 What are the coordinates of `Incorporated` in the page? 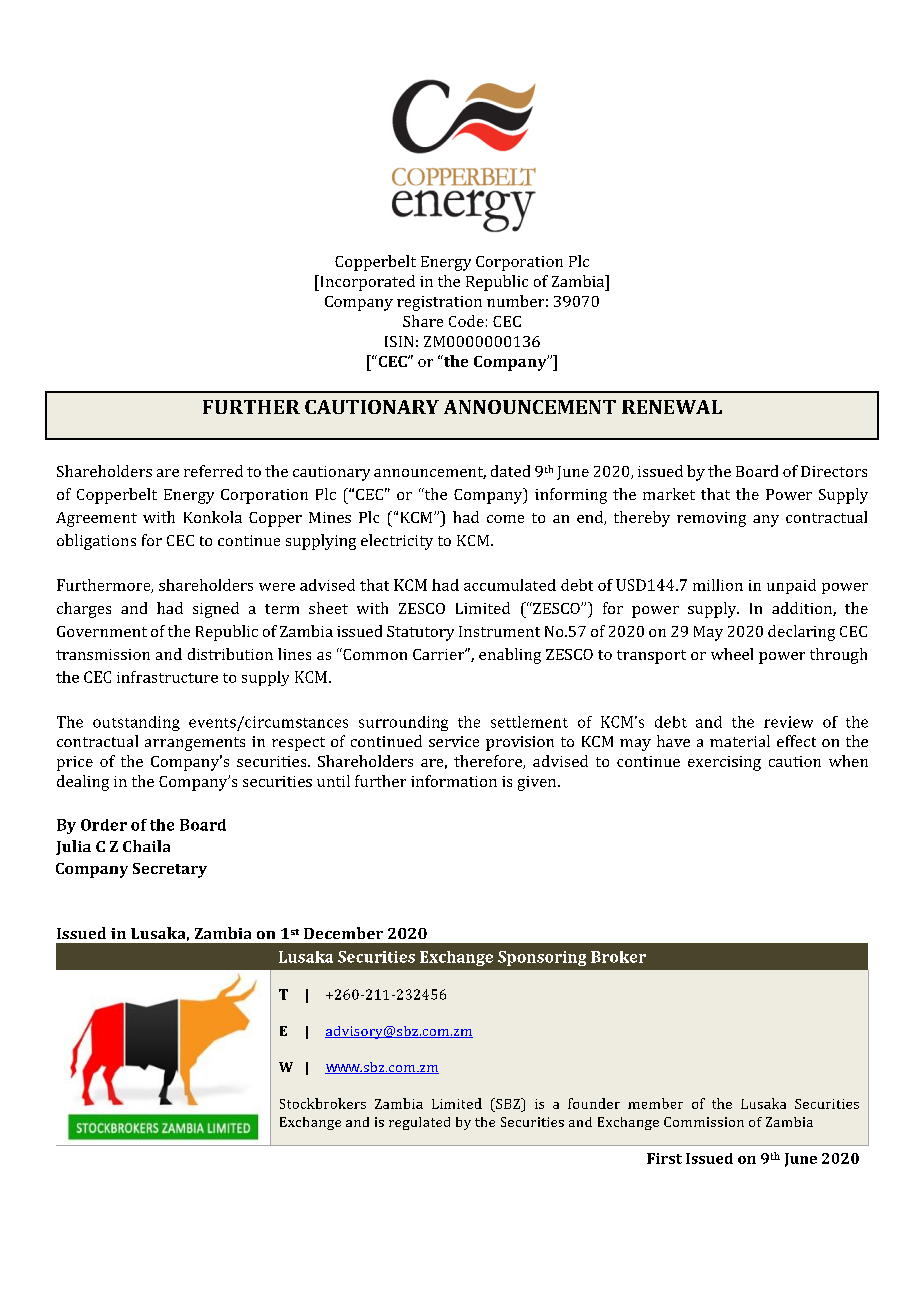 It's located at (366, 283).
